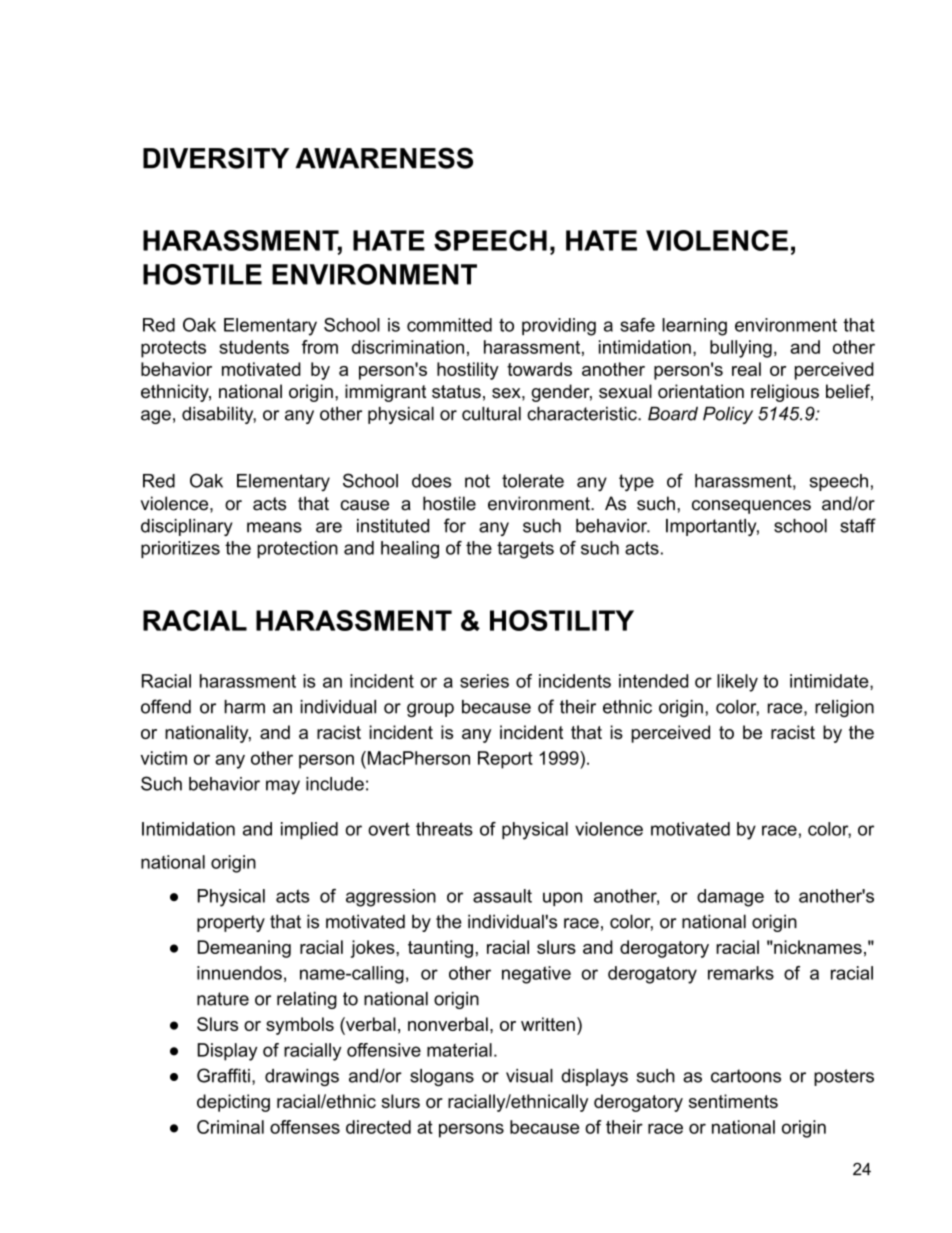 This screenshot has height=1233, width=952. I want to click on depicting, so click(233, 1103).
